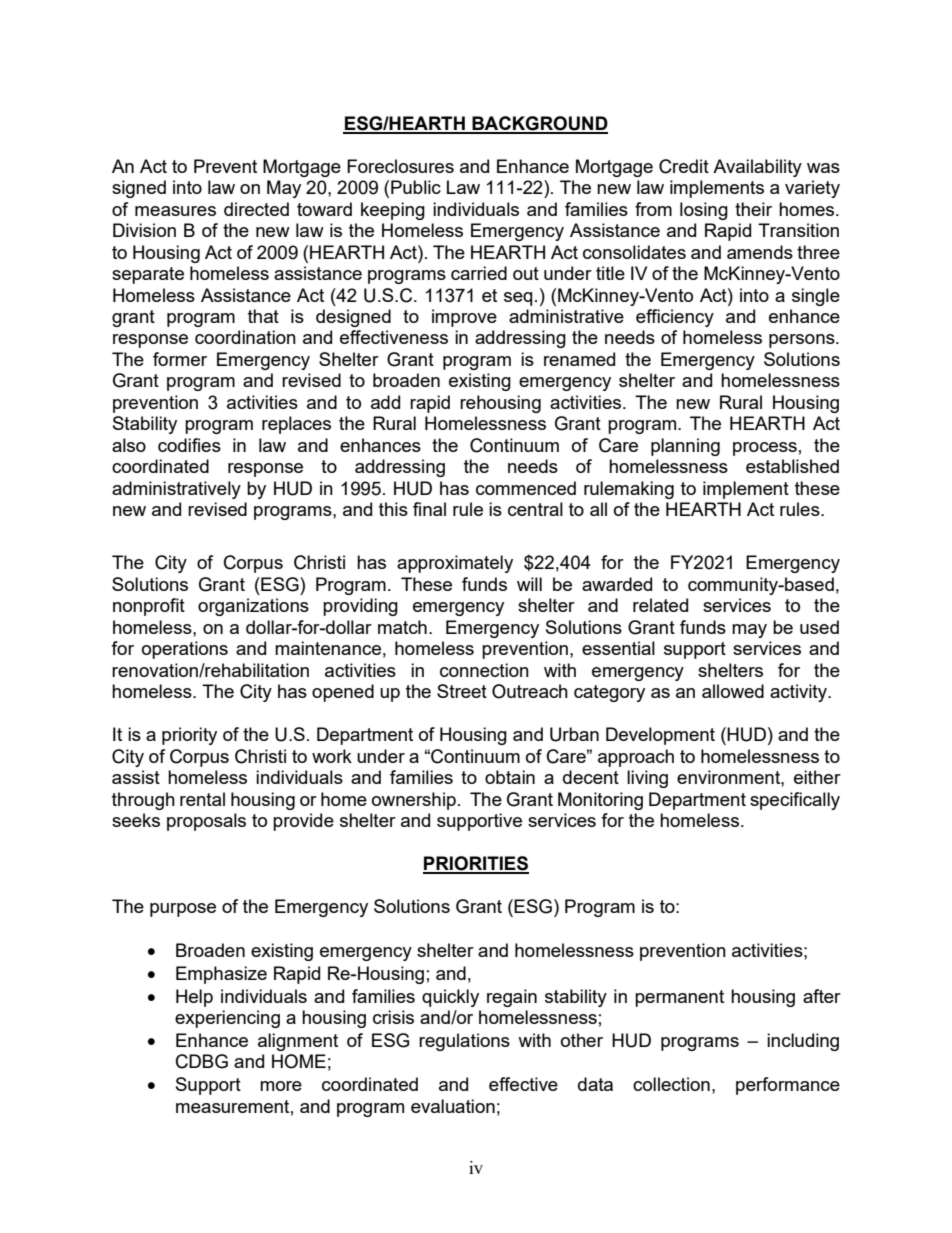 The width and height of the screenshot is (952, 1233). I want to click on commenced, so click(526, 488).
